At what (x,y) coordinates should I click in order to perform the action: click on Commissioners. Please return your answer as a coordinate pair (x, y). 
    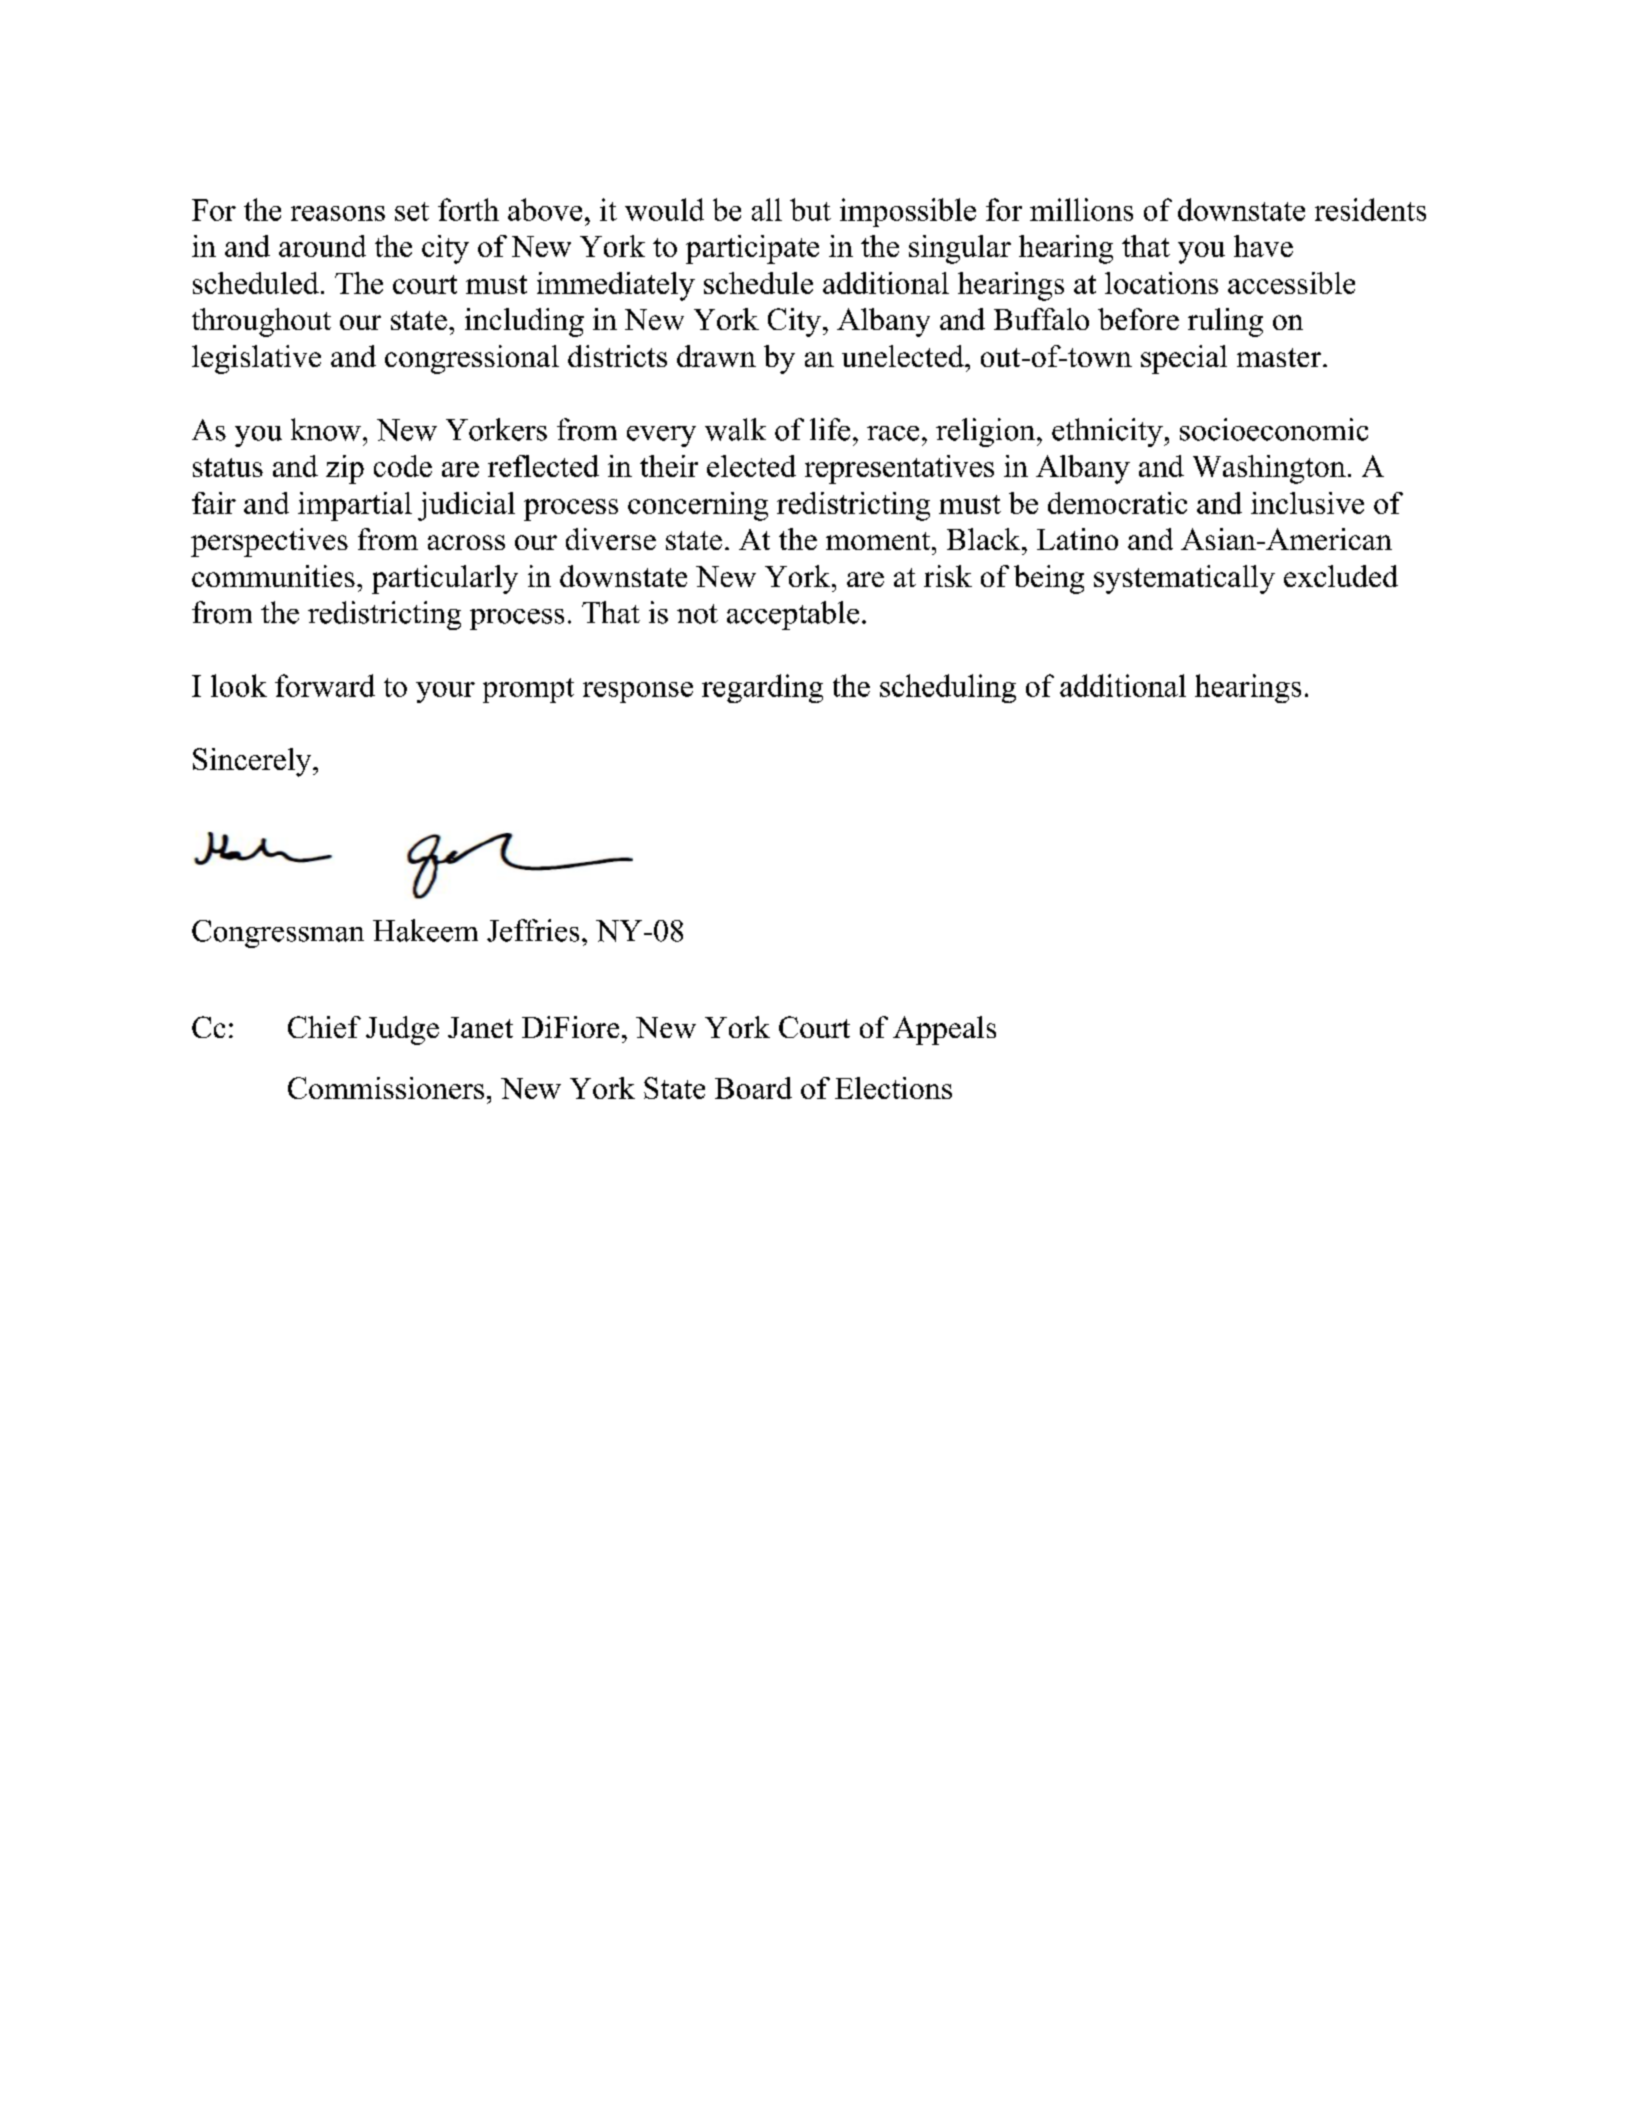
    Looking at the image, I should click on (386, 1088).
